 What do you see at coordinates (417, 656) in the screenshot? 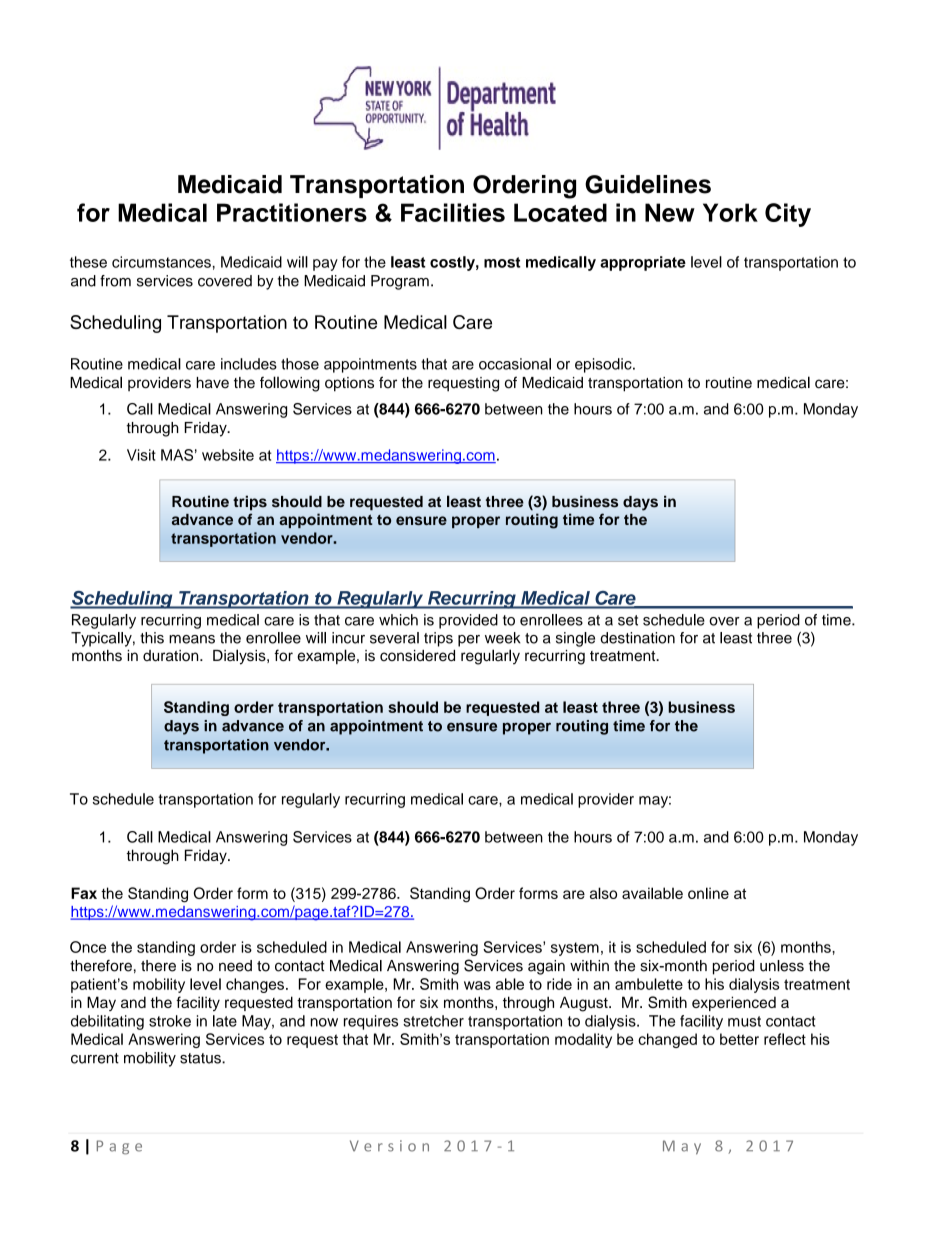
I see `considered` at bounding box center [417, 656].
